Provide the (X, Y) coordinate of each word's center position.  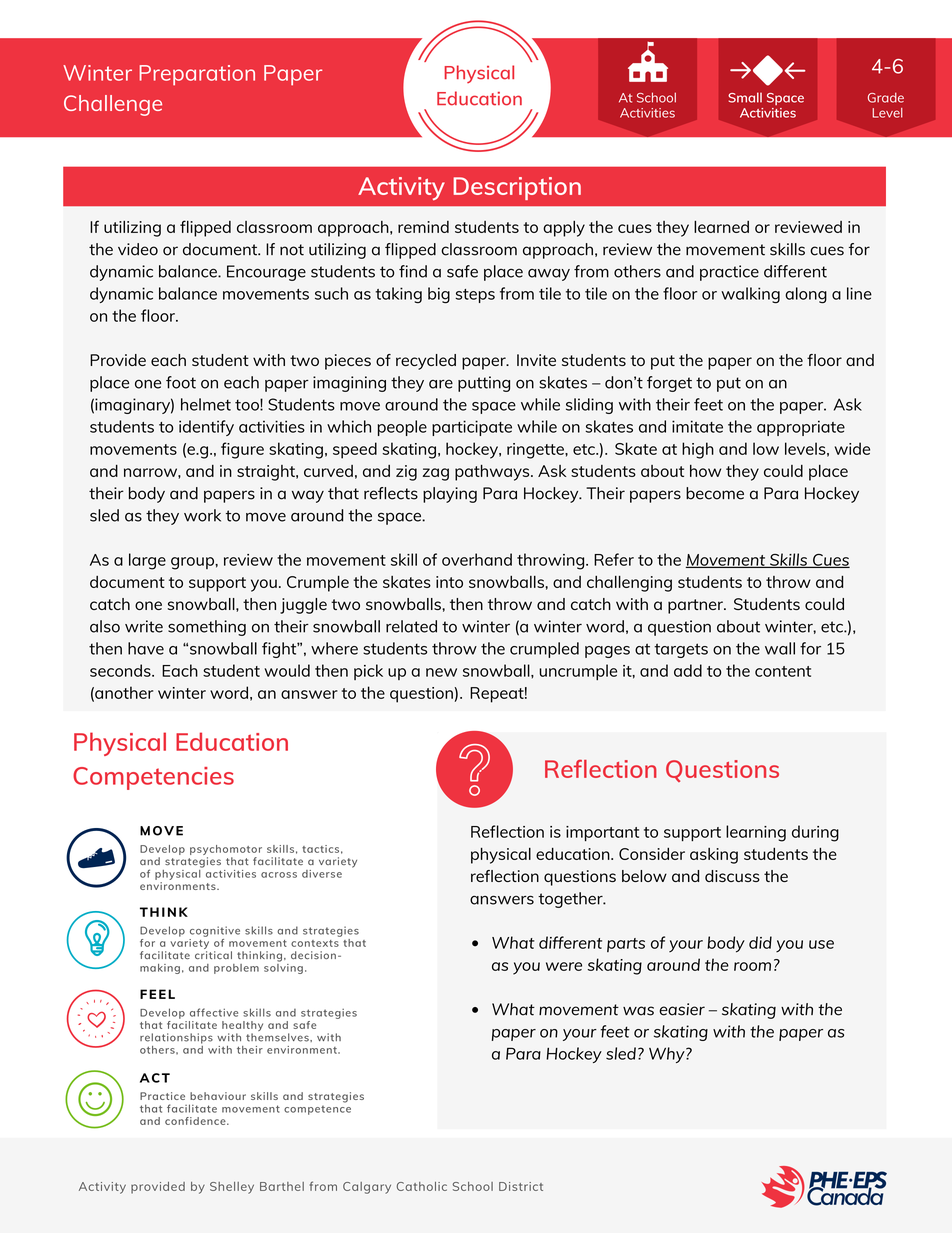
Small (745, 97)
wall (780, 648)
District (521, 1186)
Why (668, 1055)
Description (517, 188)
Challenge (113, 105)
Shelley (232, 1188)
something (207, 628)
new (441, 672)
